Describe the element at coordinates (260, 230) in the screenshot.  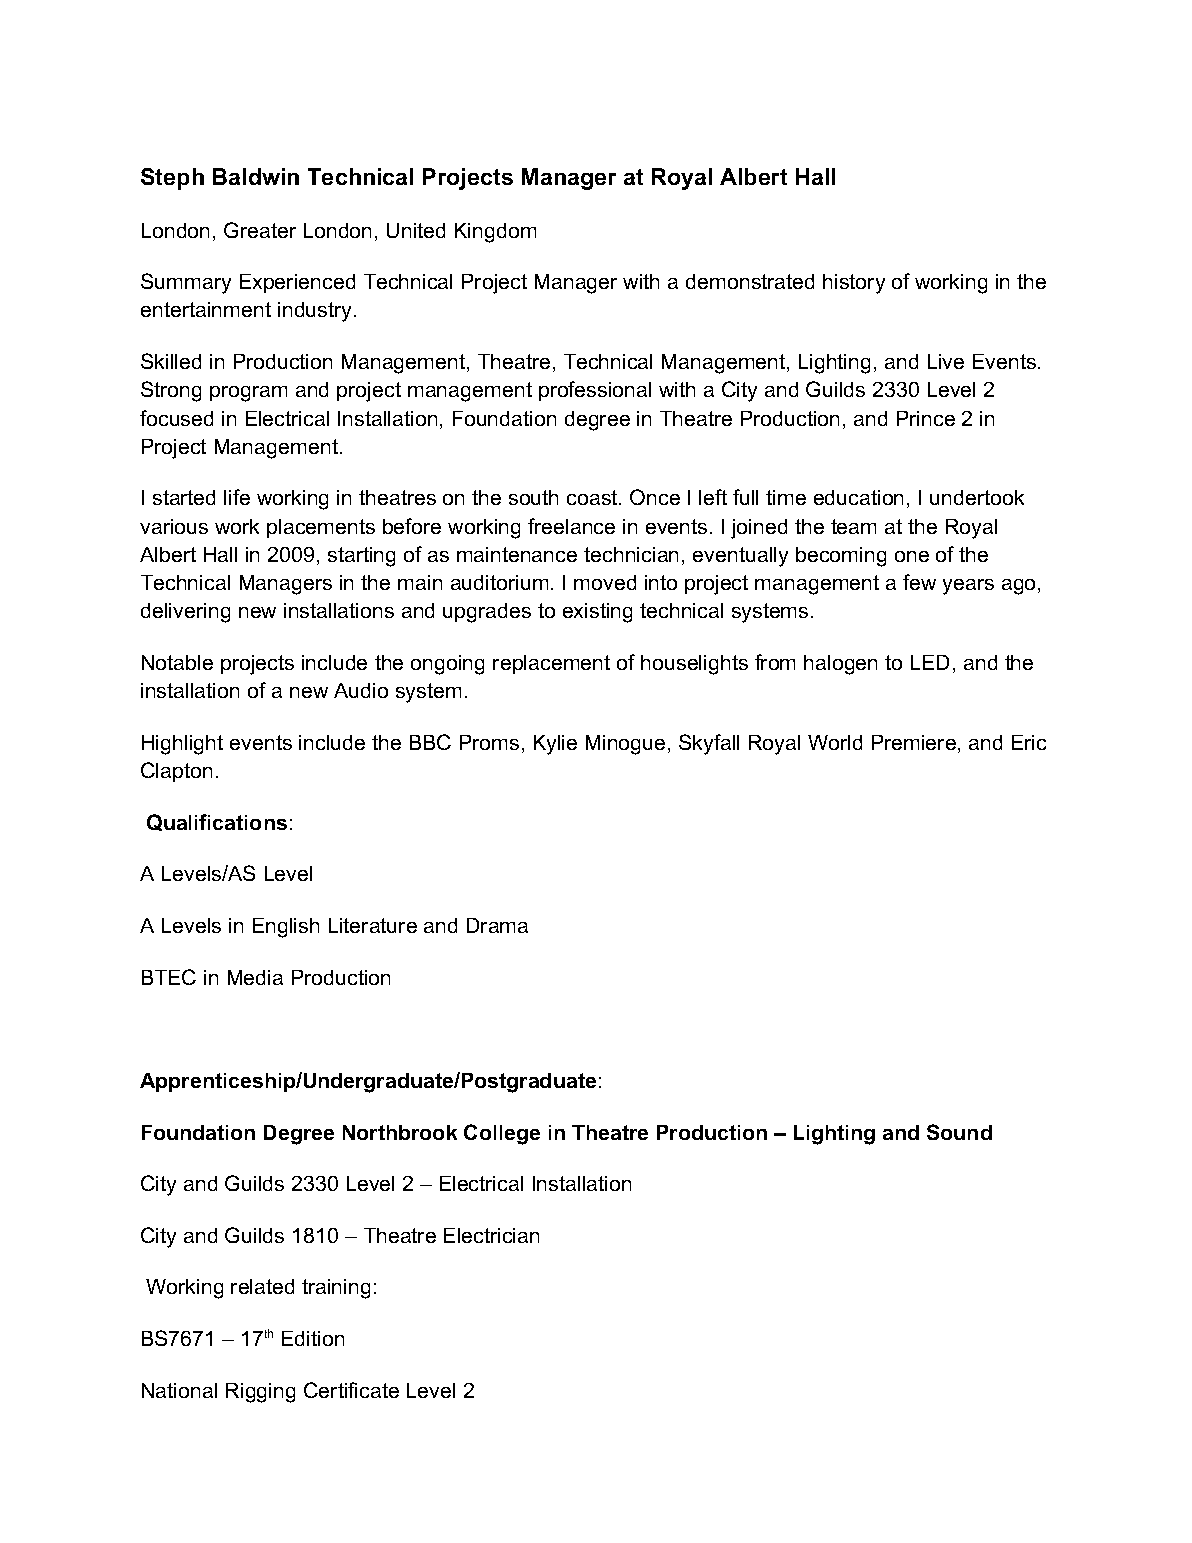
I see `Greater` at that location.
